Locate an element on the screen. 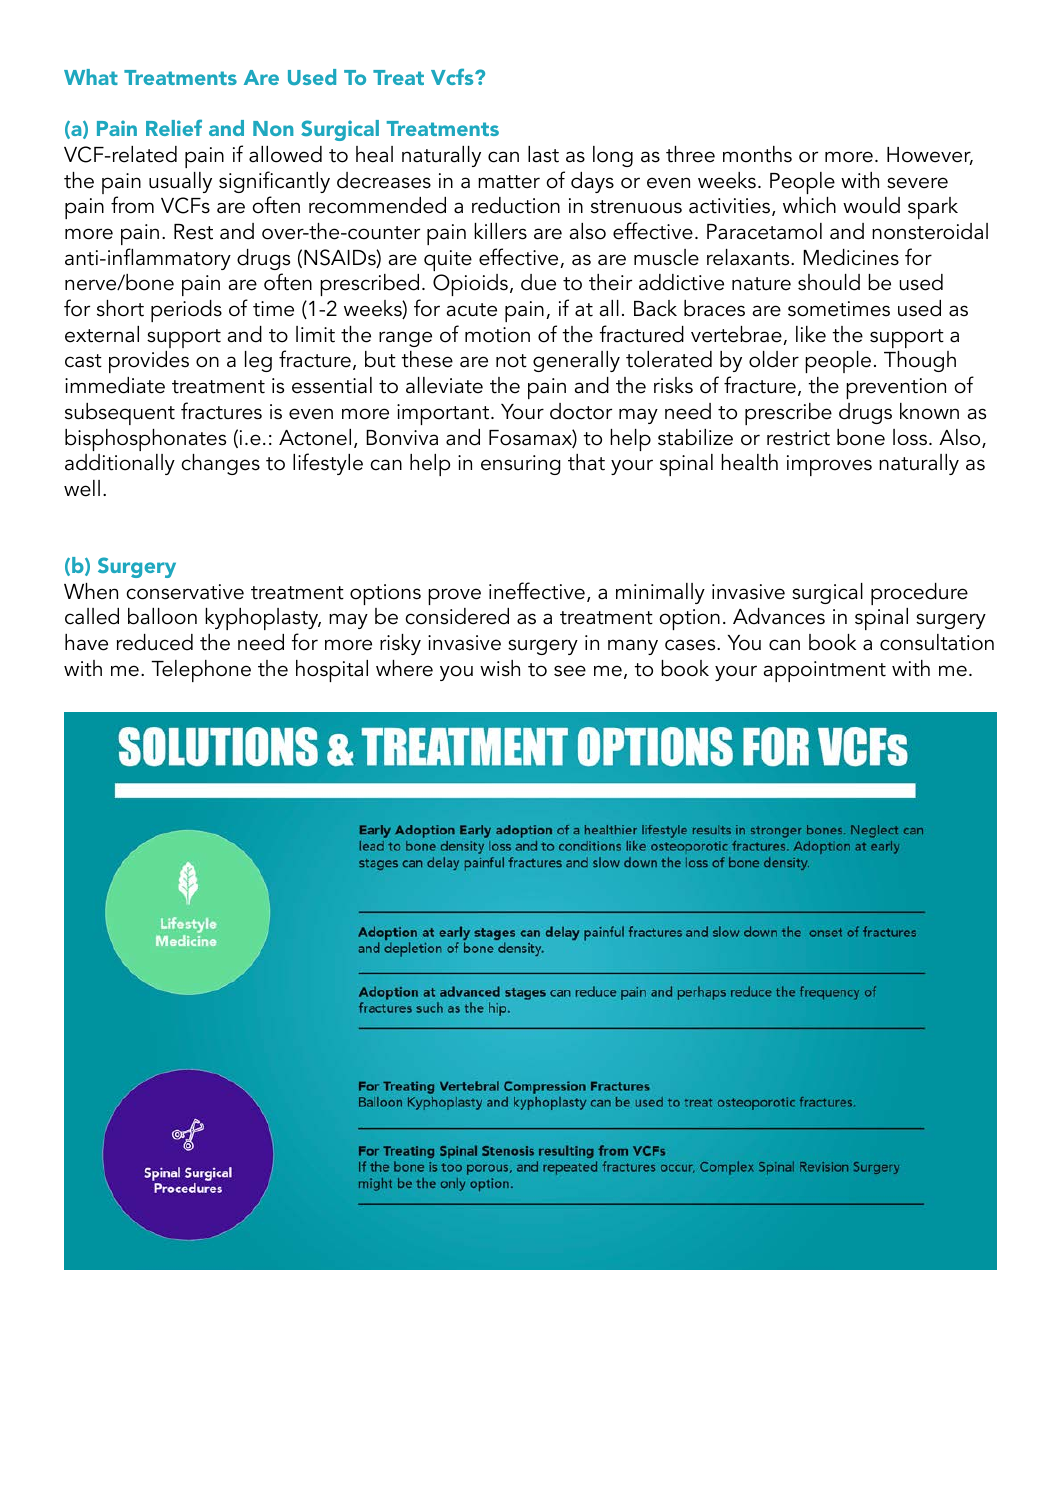 The image size is (1061, 1501). ensuring is located at coordinates (520, 465).
